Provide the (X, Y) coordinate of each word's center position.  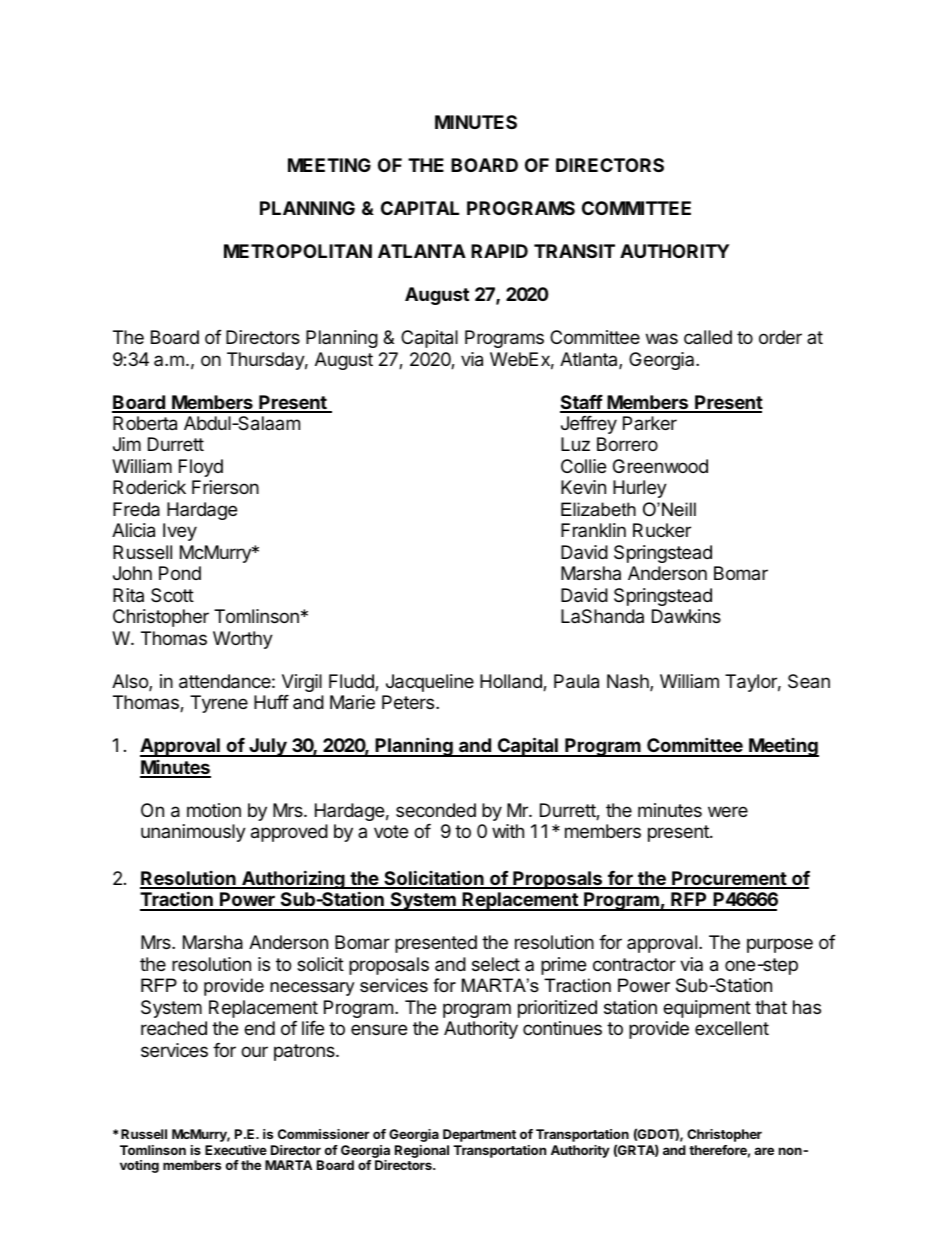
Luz (575, 444)
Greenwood (660, 466)
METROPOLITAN (298, 251)
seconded (436, 810)
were (728, 811)
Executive (236, 1150)
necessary (312, 989)
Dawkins (686, 616)
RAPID (499, 251)
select (496, 964)
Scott (172, 595)
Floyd (201, 468)
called (708, 337)
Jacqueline (430, 683)
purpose (780, 945)
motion (214, 810)
